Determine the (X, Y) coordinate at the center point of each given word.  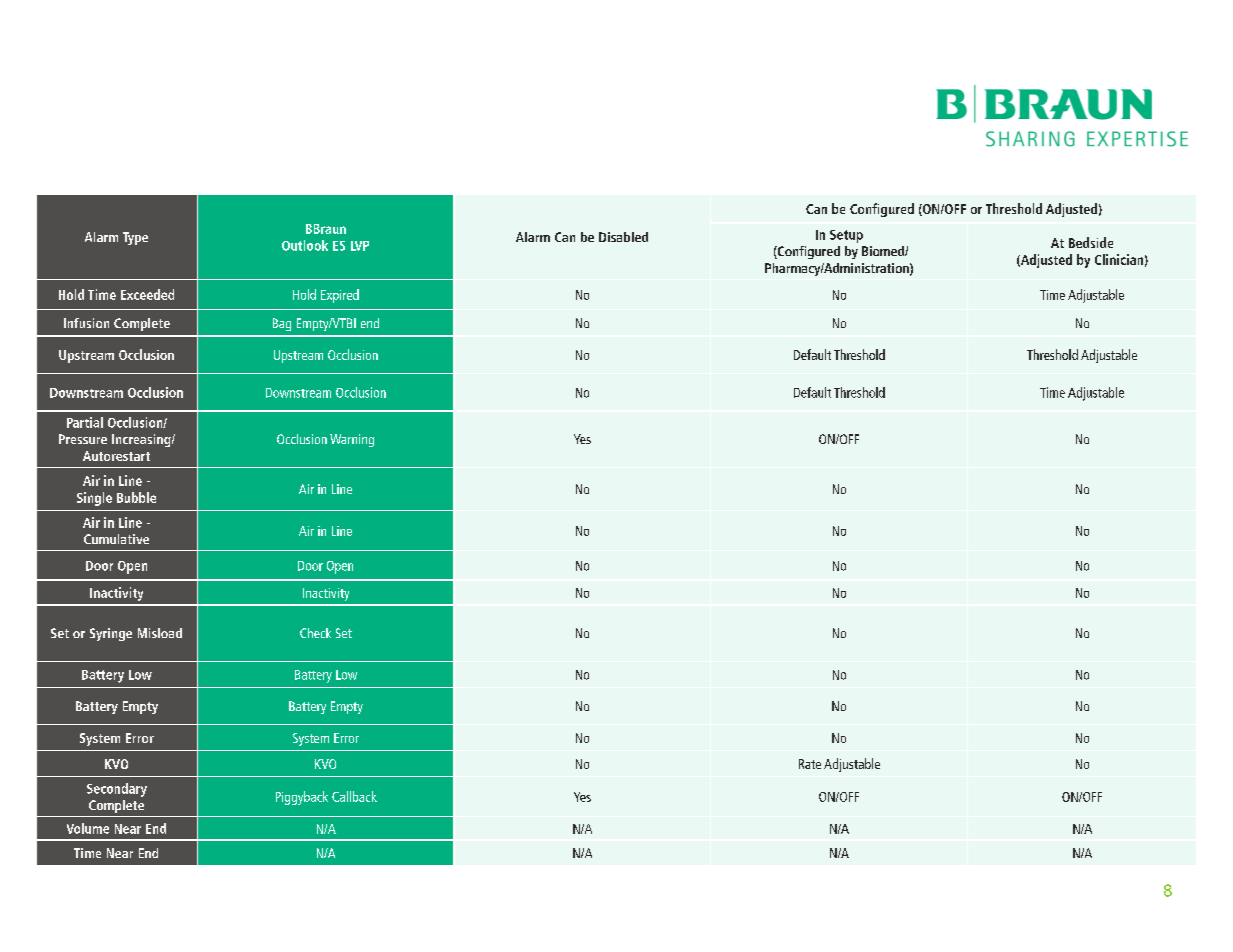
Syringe (111, 634)
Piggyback (302, 798)
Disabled (623, 237)
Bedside (1091, 242)
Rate (810, 764)
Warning (352, 440)
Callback (354, 796)
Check (315, 633)
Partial (85, 422)
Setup (846, 236)
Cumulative (116, 539)
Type (135, 238)
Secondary (117, 790)
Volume (88, 828)
